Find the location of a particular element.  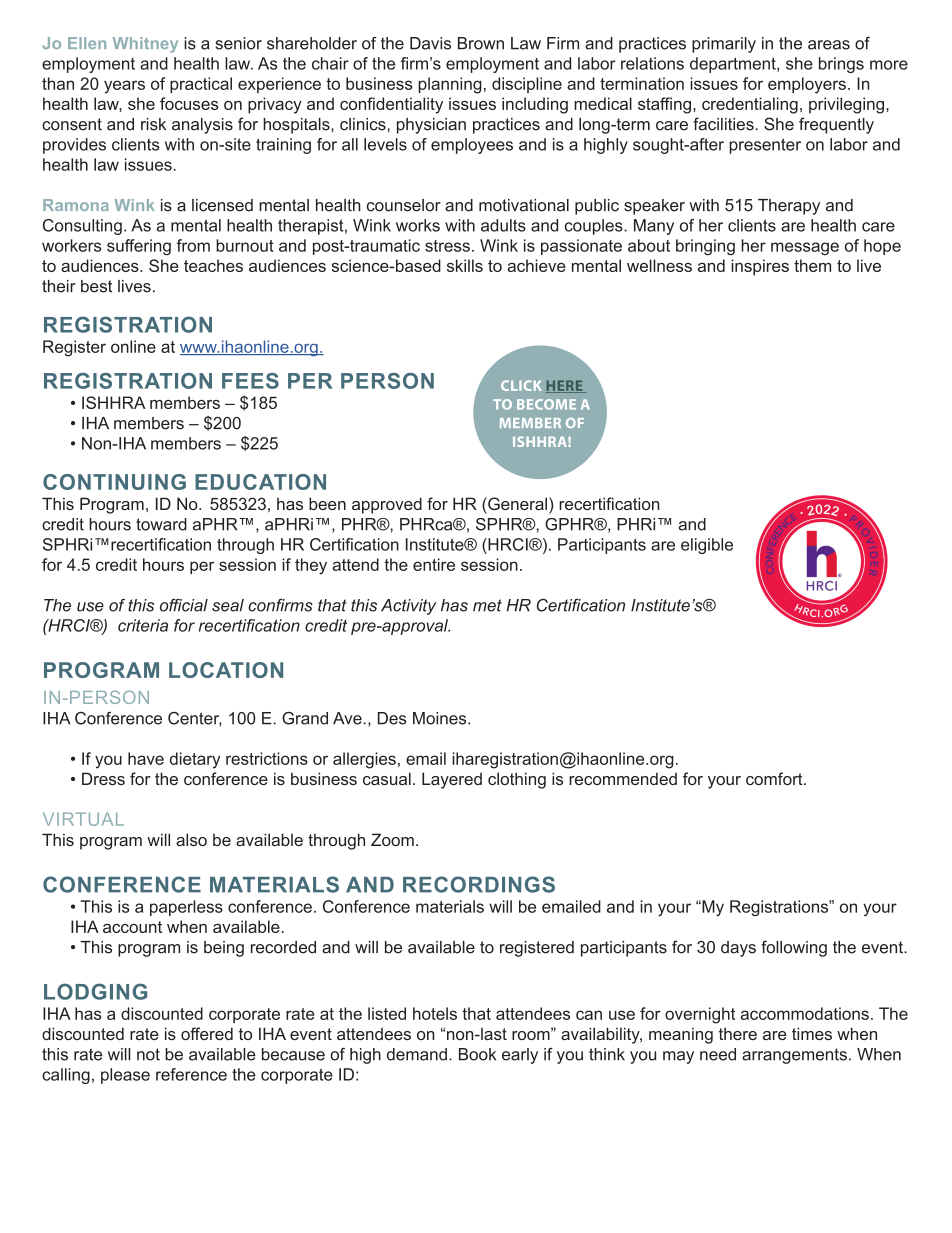

planning is located at coordinates (450, 85).
